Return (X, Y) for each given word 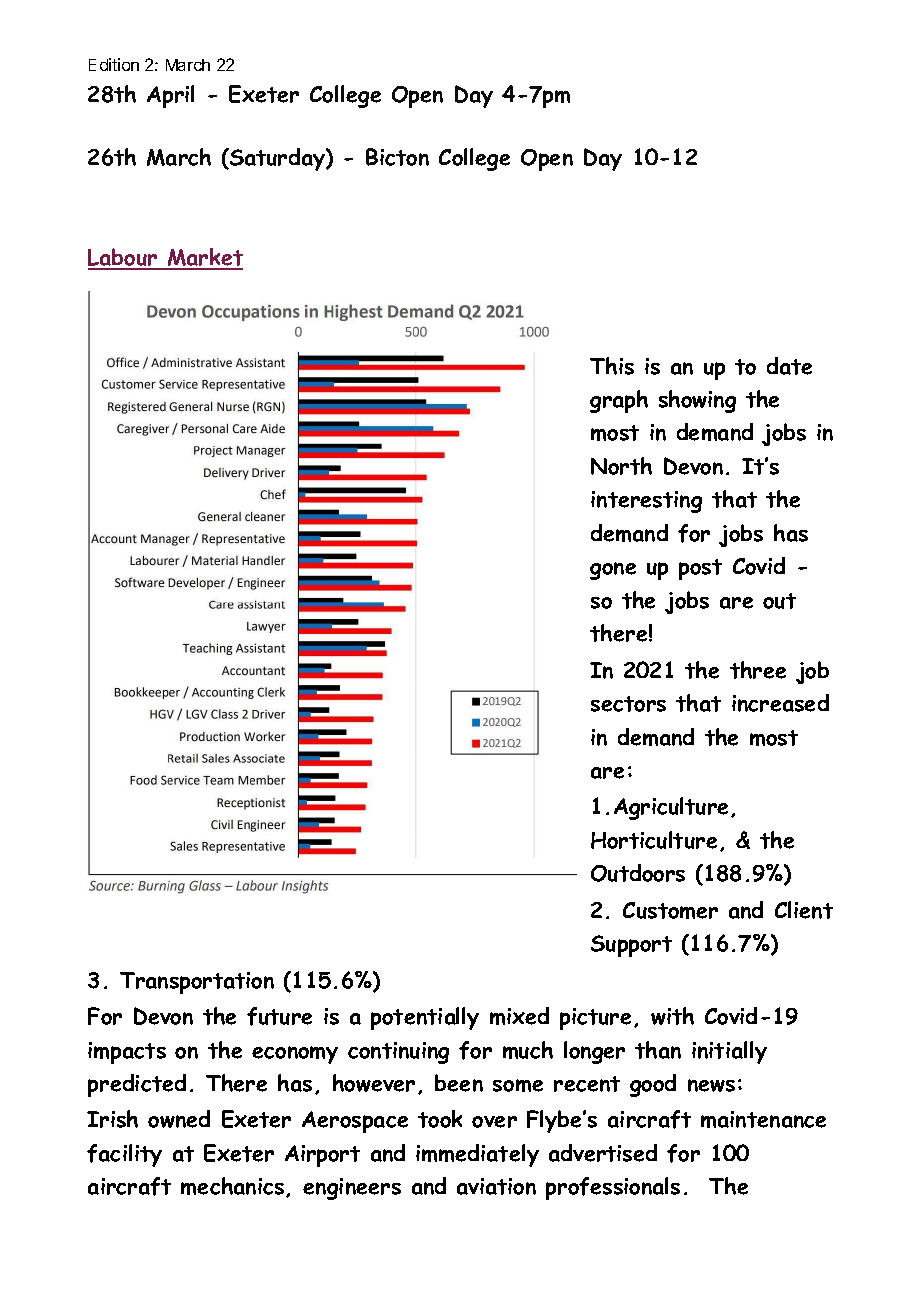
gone (613, 571)
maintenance (763, 1119)
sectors (628, 704)
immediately (477, 1155)
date (789, 366)
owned (179, 1119)
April (170, 96)
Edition (114, 64)
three (758, 670)
